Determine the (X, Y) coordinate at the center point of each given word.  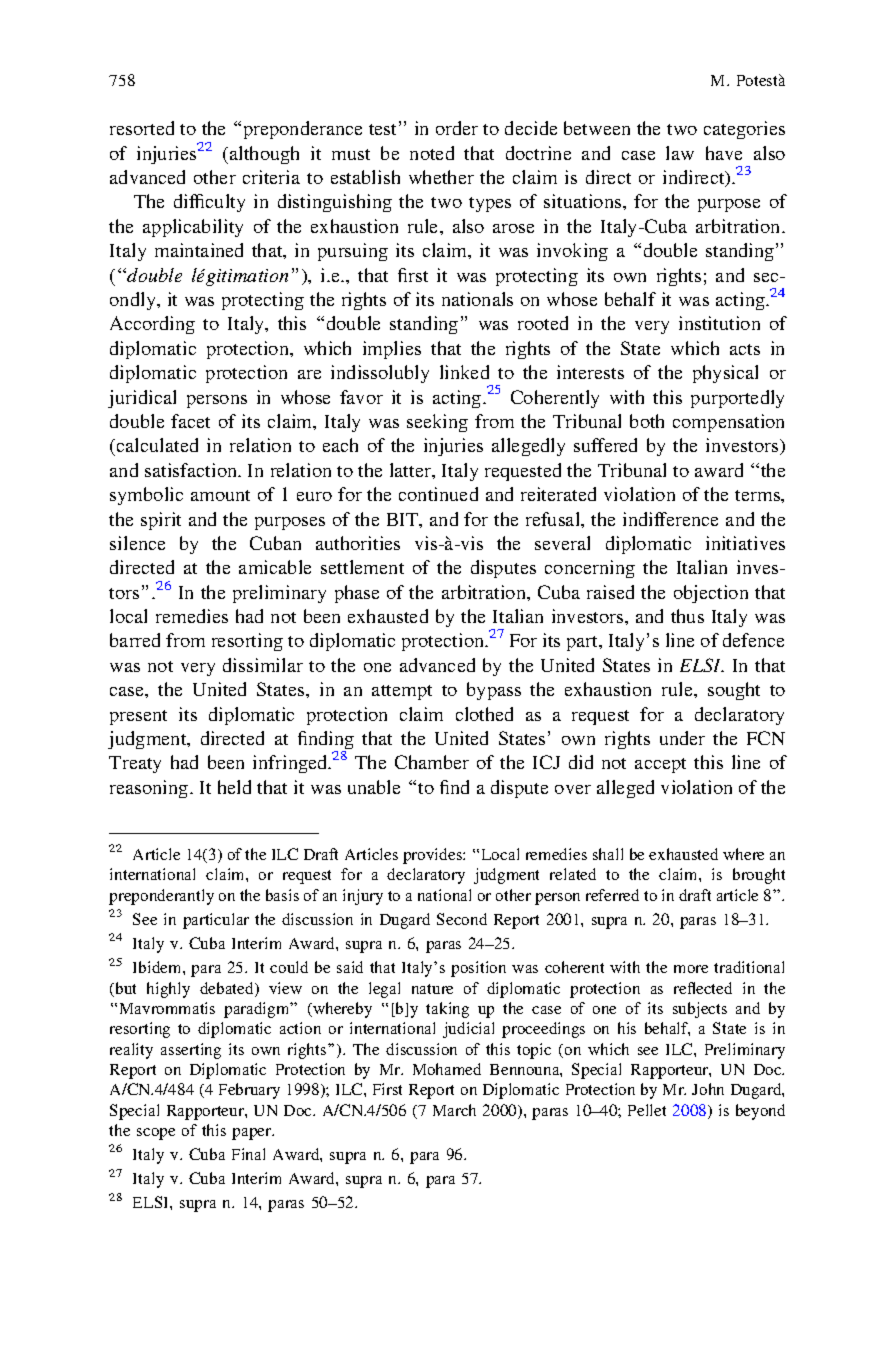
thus (687, 616)
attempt (402, 692)
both (647, 421)
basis (282, 895)
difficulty (209, 203)
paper (253, 1134)
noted (432, 153)
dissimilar (263, 665)
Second (462, 919)
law (680, 153)
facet (190, 421)
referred (612, 895)
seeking (437, 423)
